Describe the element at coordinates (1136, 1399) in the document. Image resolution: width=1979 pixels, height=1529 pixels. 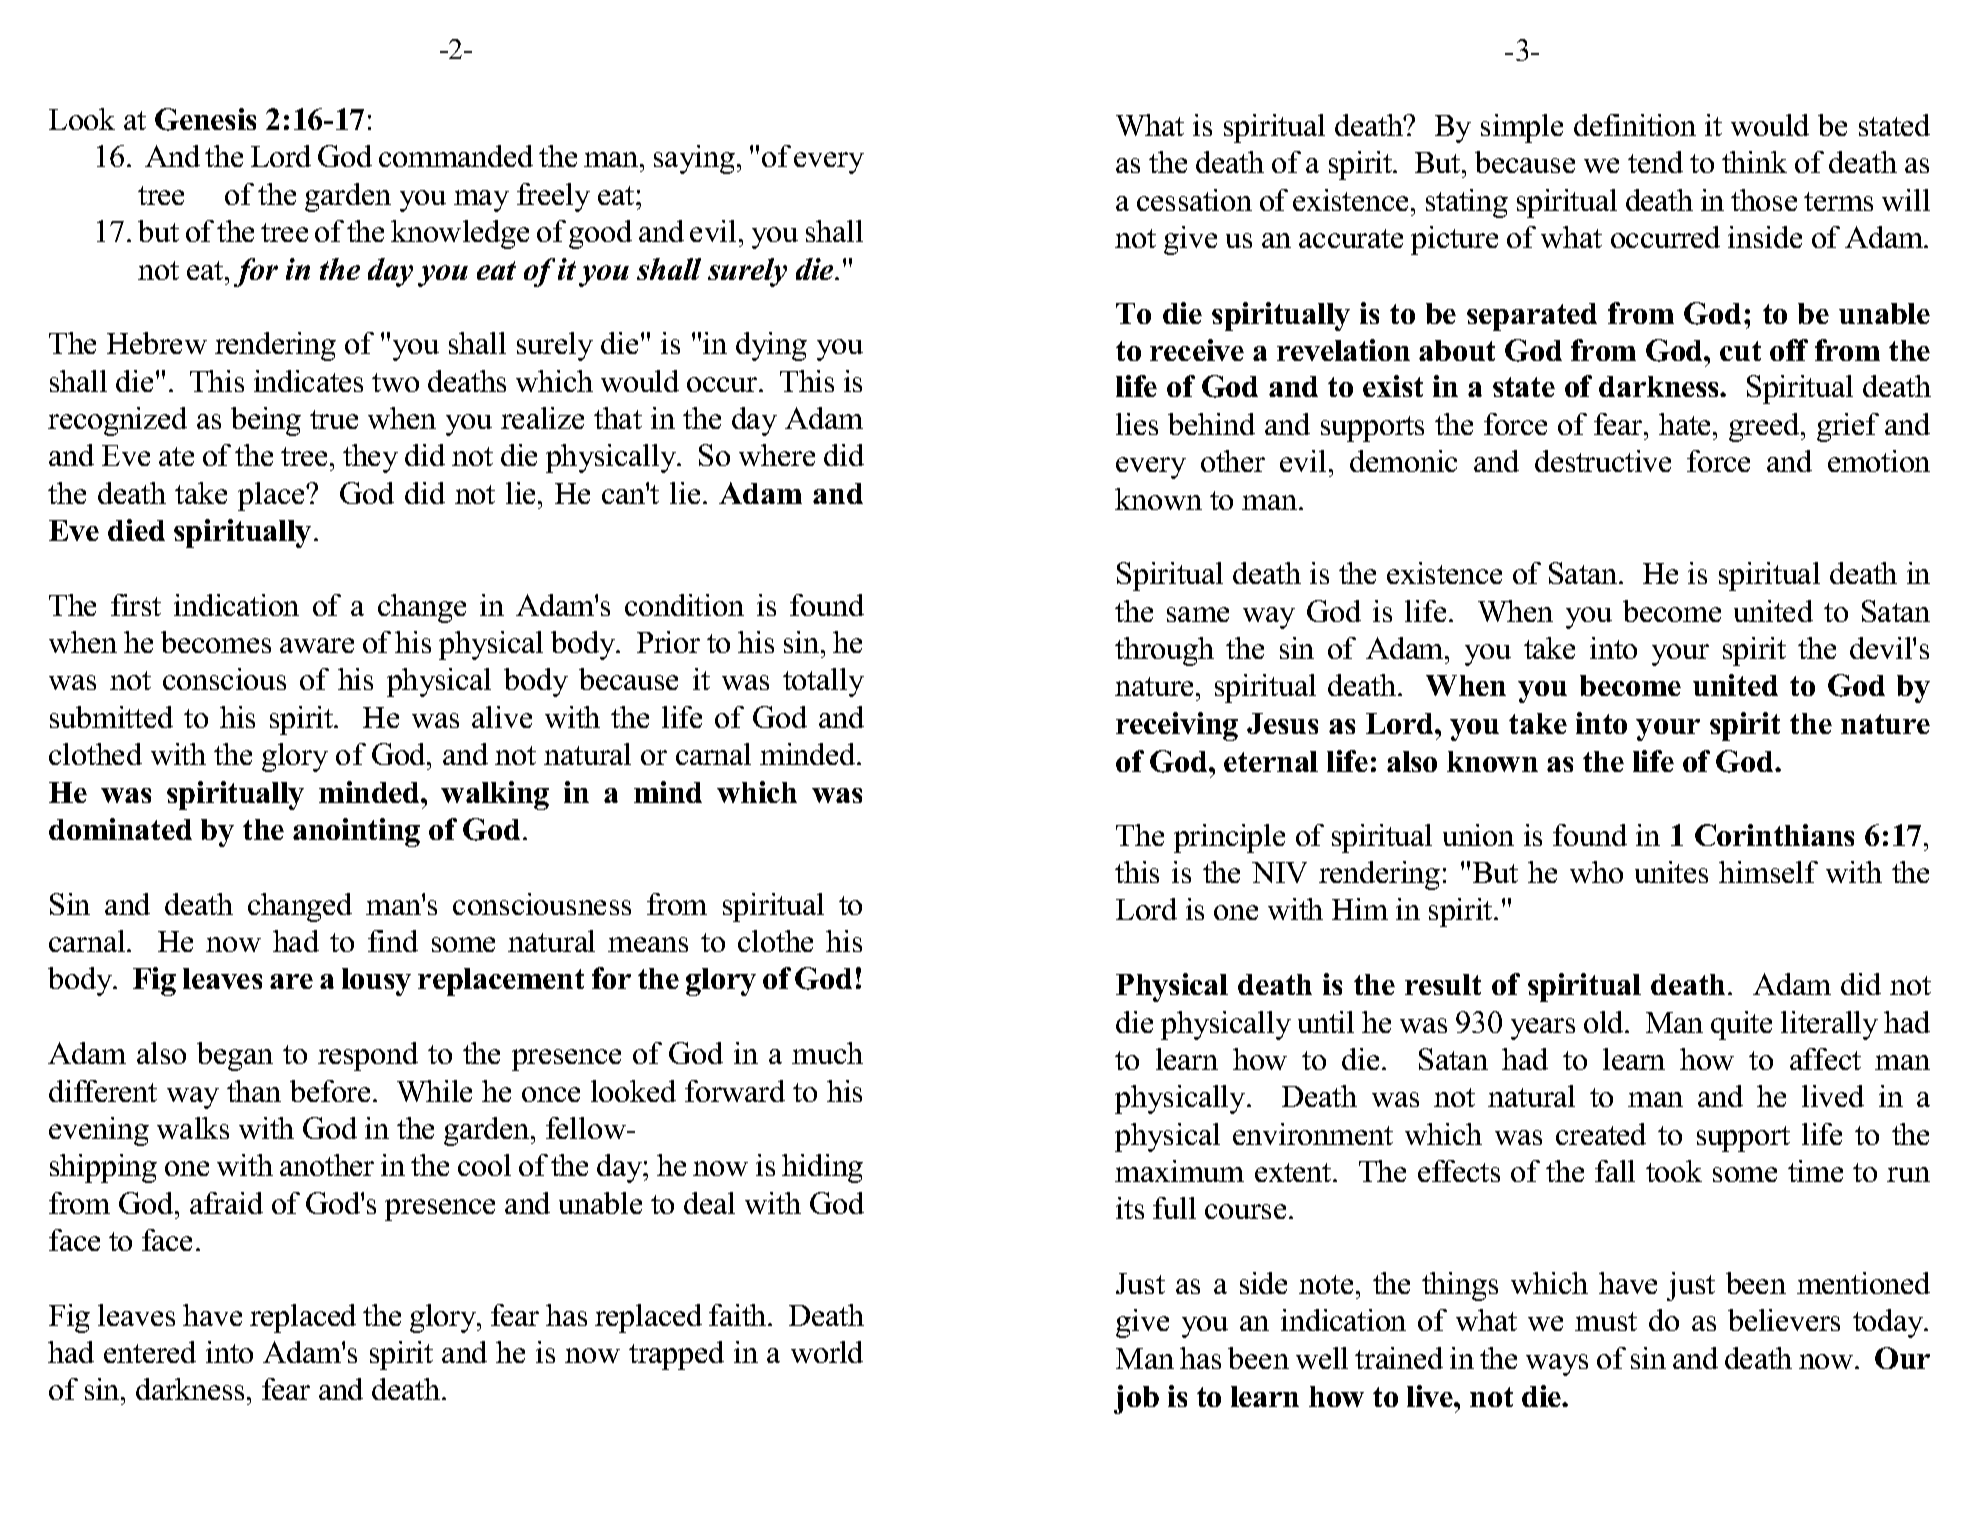
I see `job` at that location.
